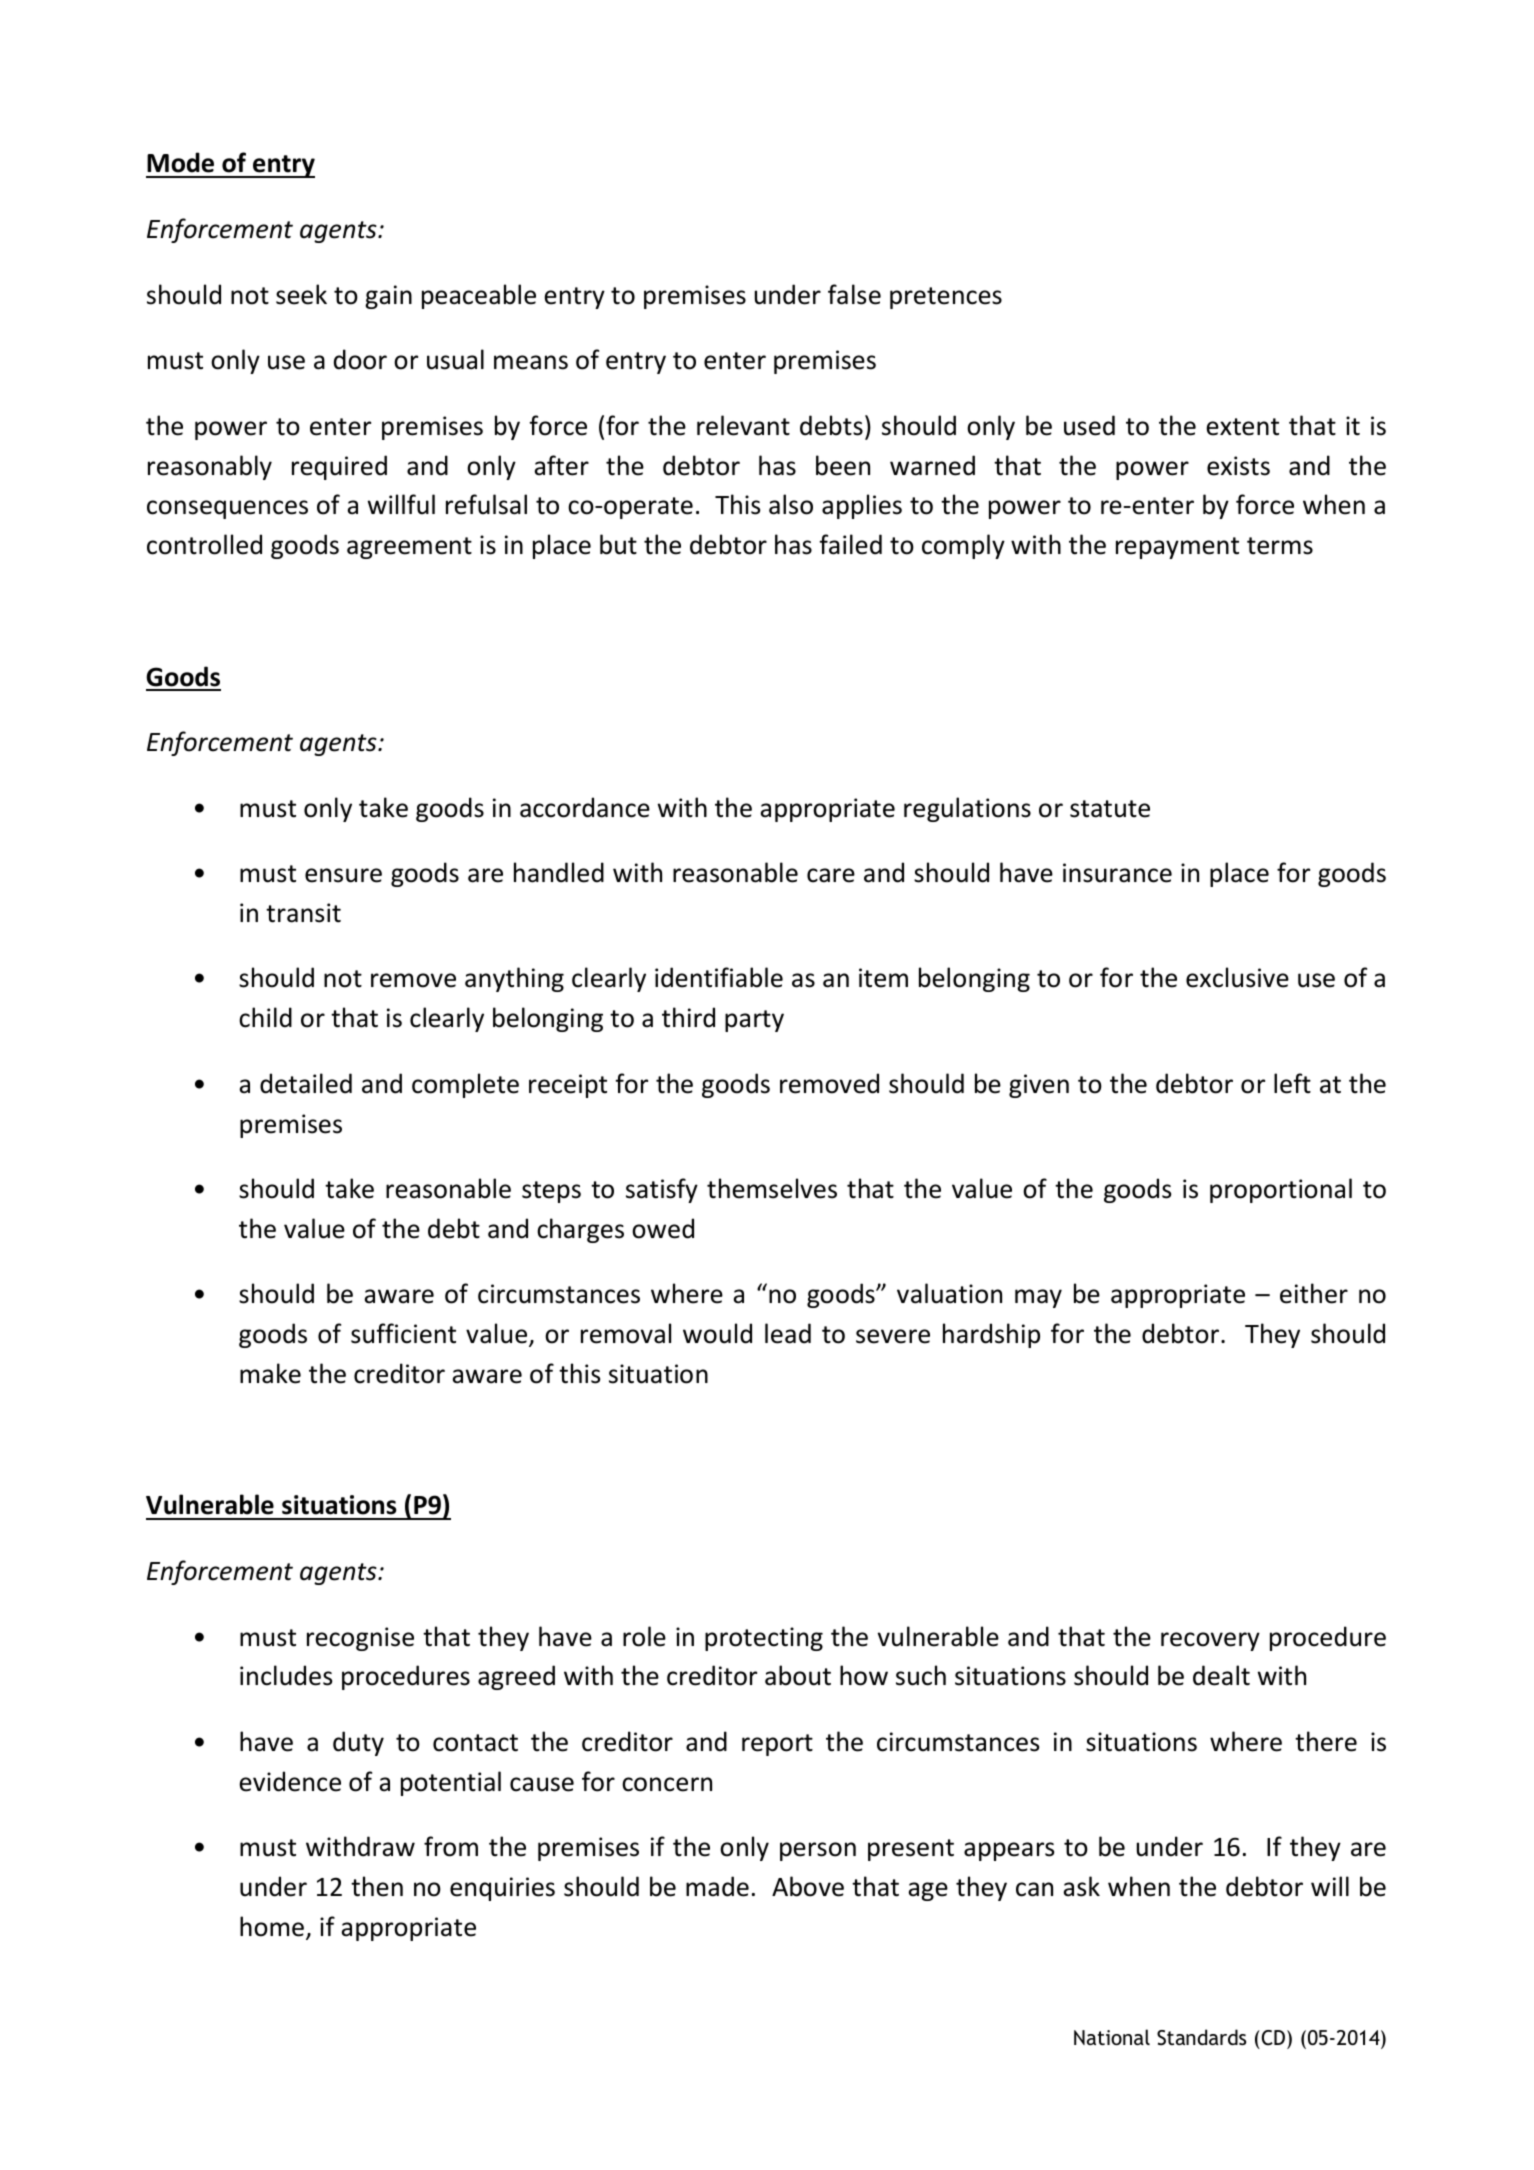 This image has height=2170, width=1534. I want to click on home, so click(273, 1927).
